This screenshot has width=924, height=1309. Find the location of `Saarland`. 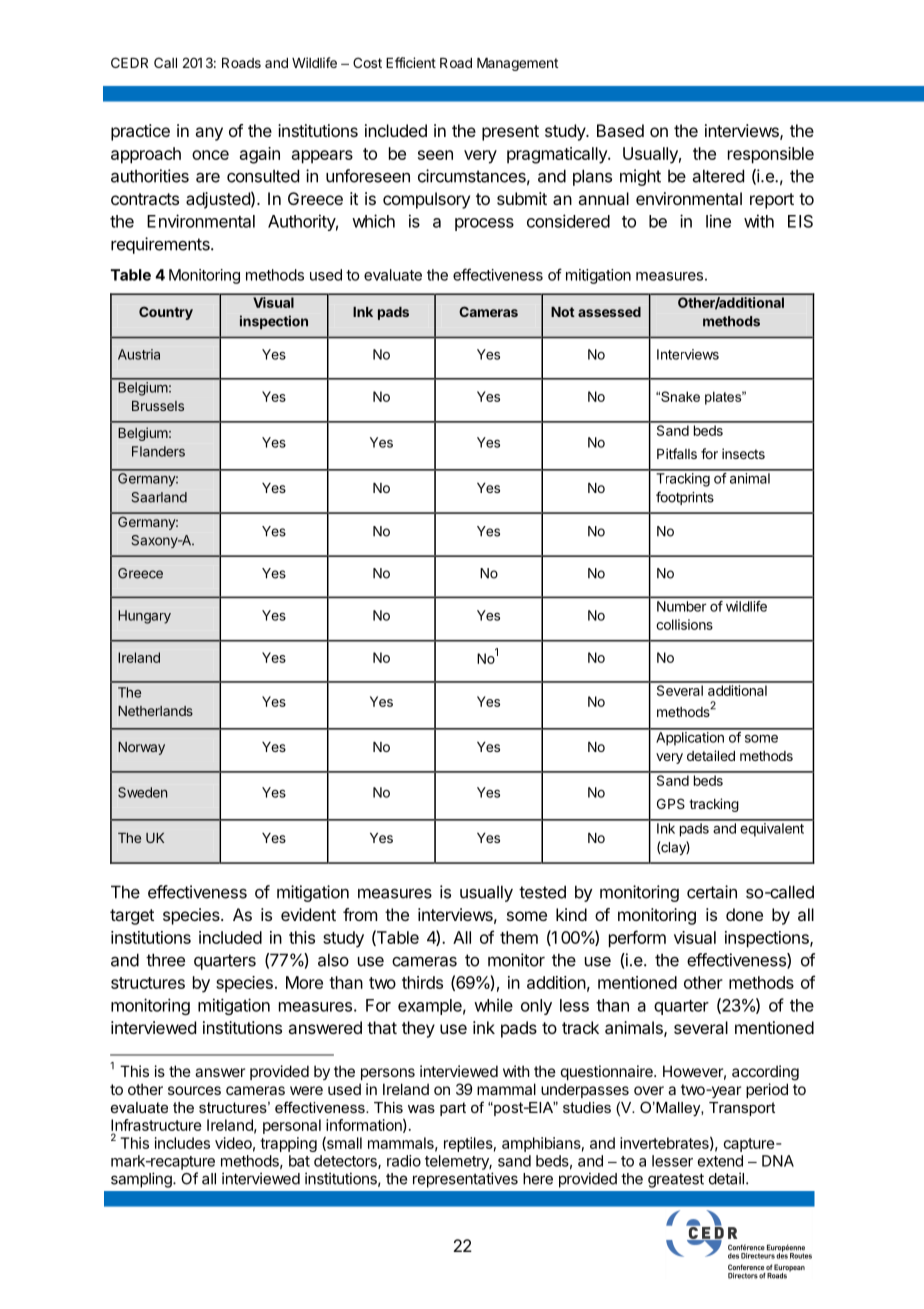

Saarland is located at coordinates (159, 497).
